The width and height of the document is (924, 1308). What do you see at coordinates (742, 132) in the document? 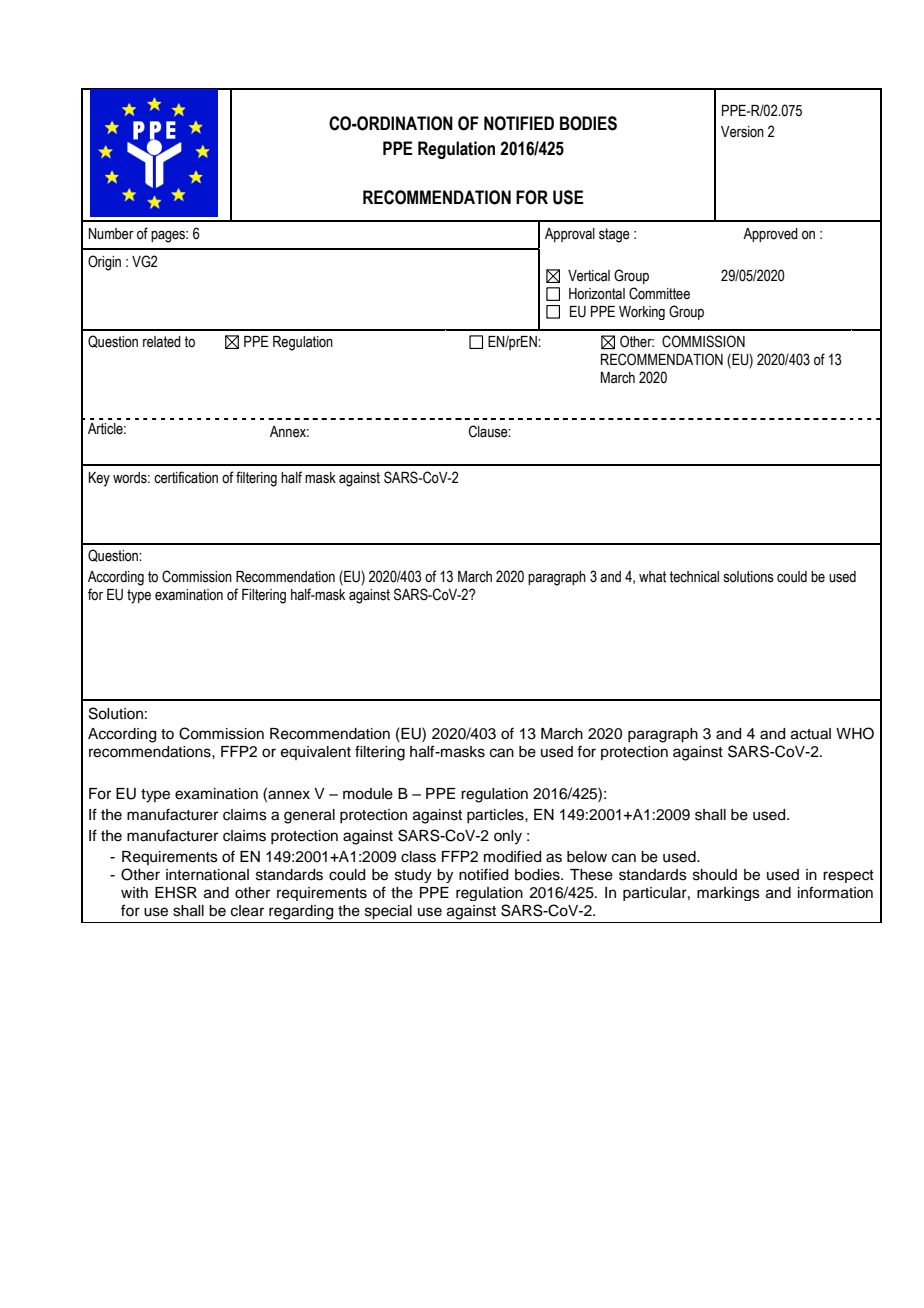
I see `Version` at bounding box center [742, 132].
